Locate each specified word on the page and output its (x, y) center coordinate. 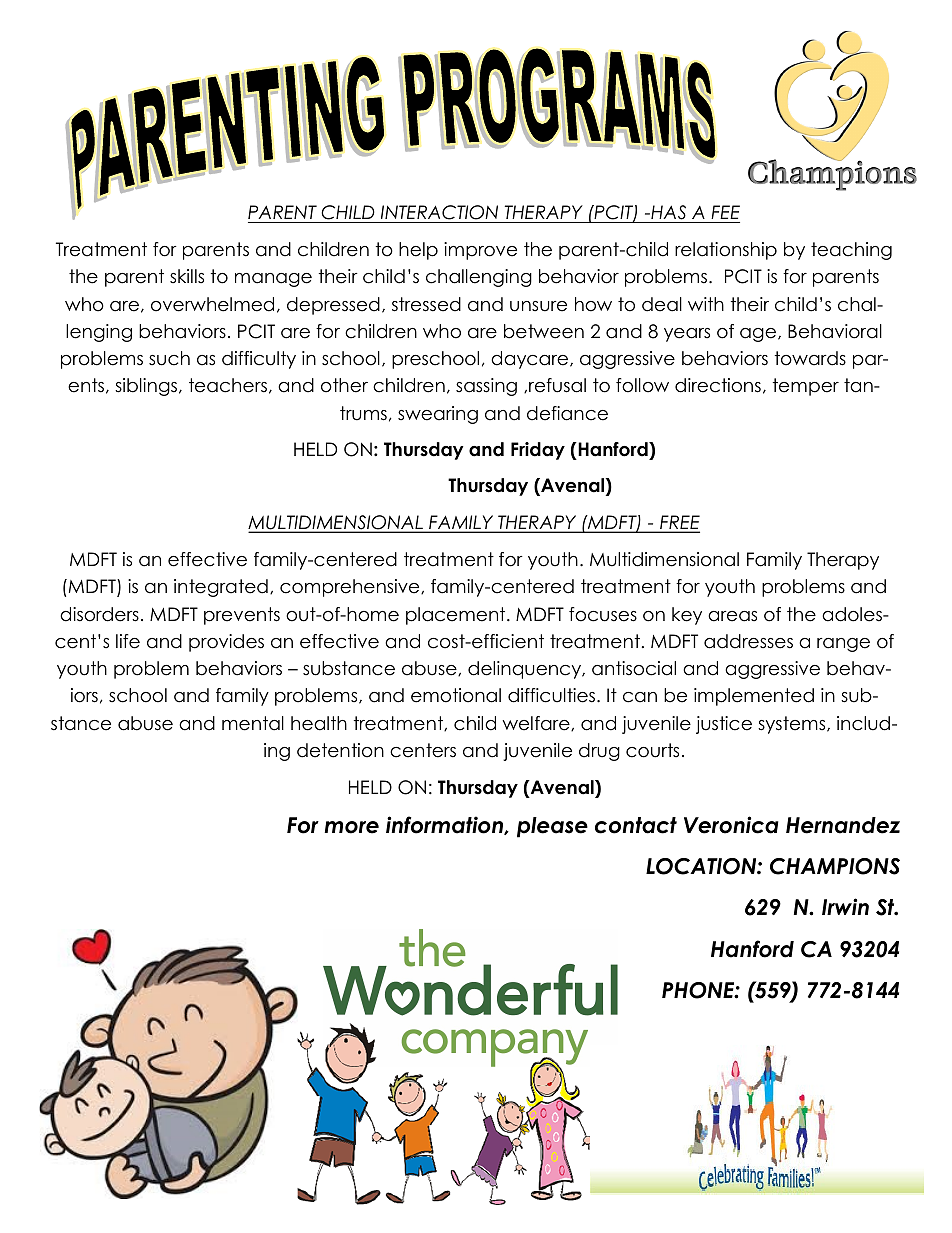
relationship (726, 251)
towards (810, 358)
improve (480, 251)
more (351, 827)
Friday (538, 451)
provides (226, 643)
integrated (221, 588)
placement (457, 616)
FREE (679, 523)
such (169, 358)
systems (793, 725)
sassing (486, 387)
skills (187, 276)
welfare (537, 723)
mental (253, 723)
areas (732, 616)
